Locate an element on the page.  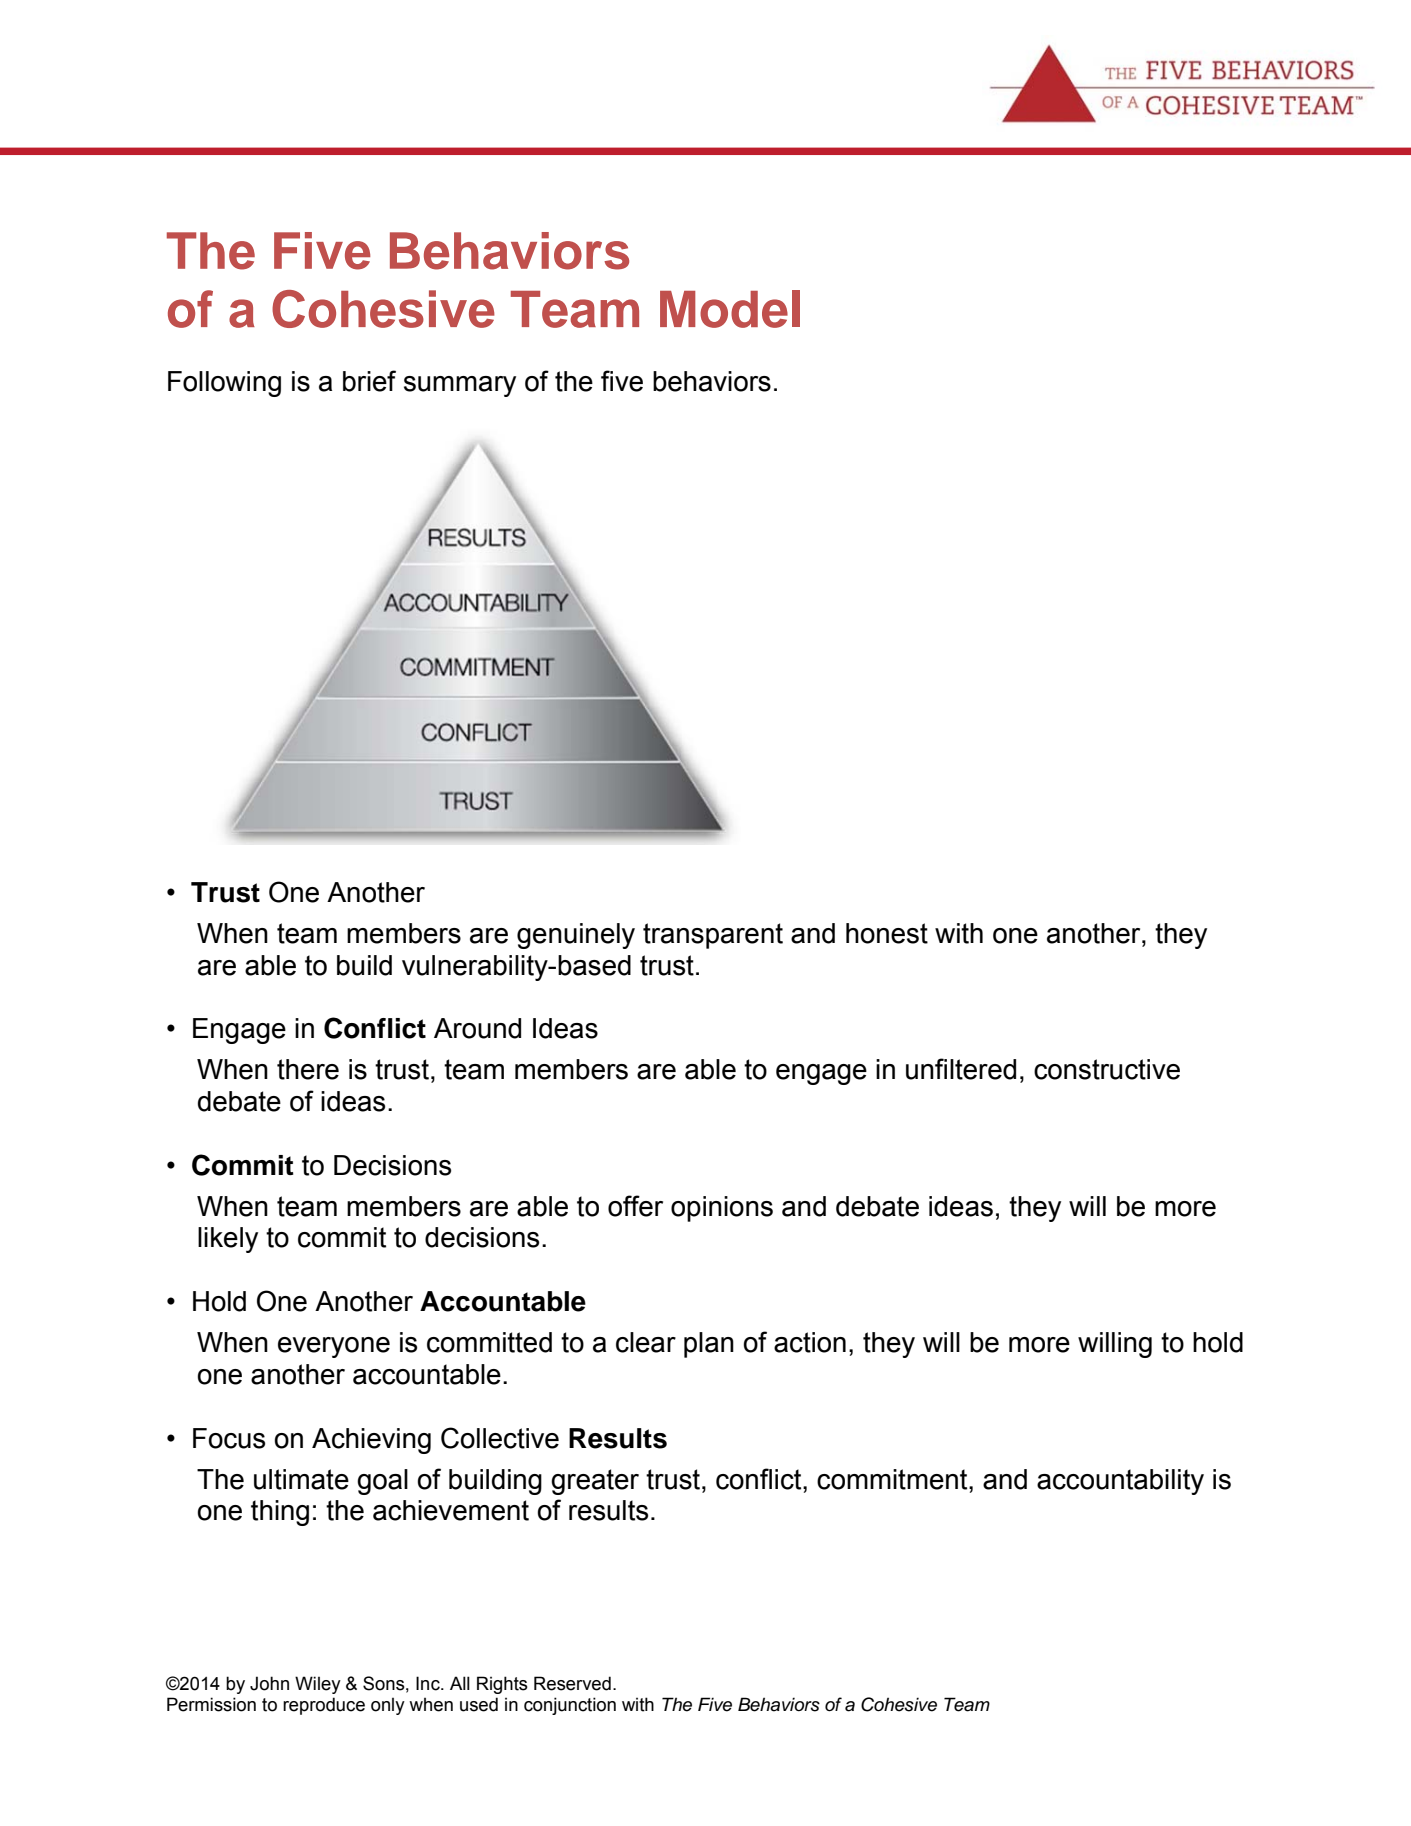
summary is located at coordinates (460, 386).
